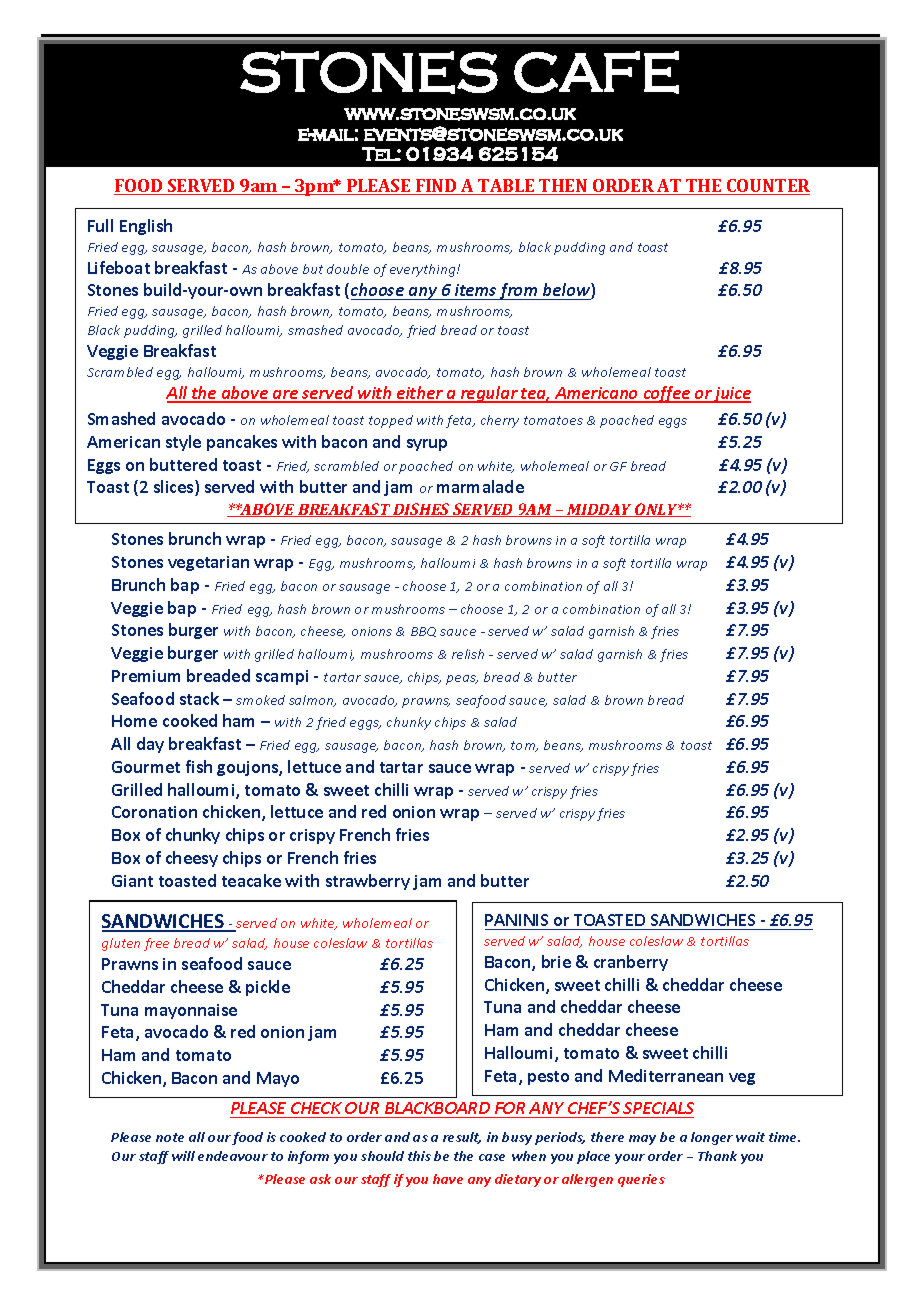  Describe the element at coordinates (423, 632) in the page. I see `BBQ` at that location.
